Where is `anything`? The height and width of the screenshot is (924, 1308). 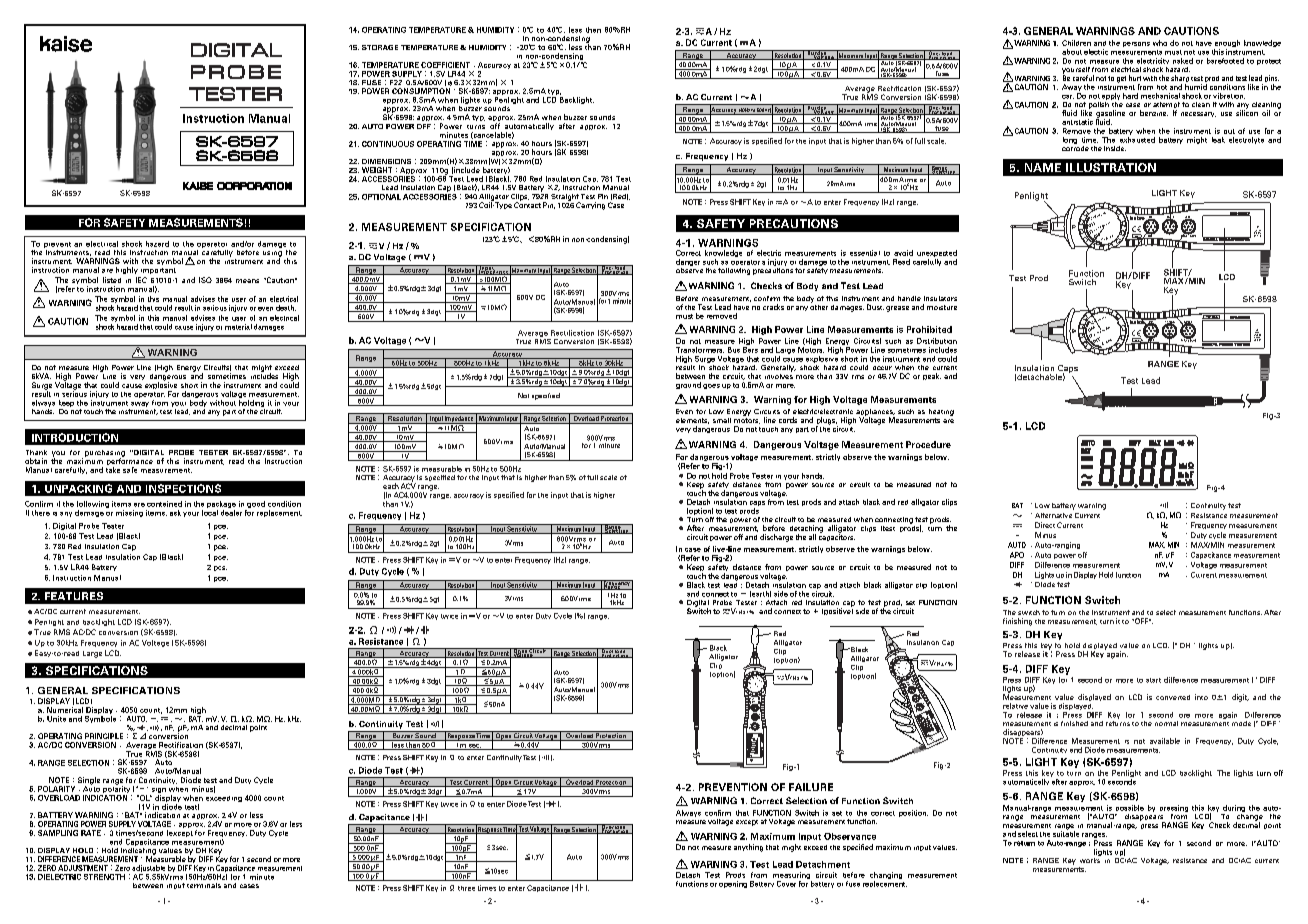
anything is located at coordinates (748, 848).
